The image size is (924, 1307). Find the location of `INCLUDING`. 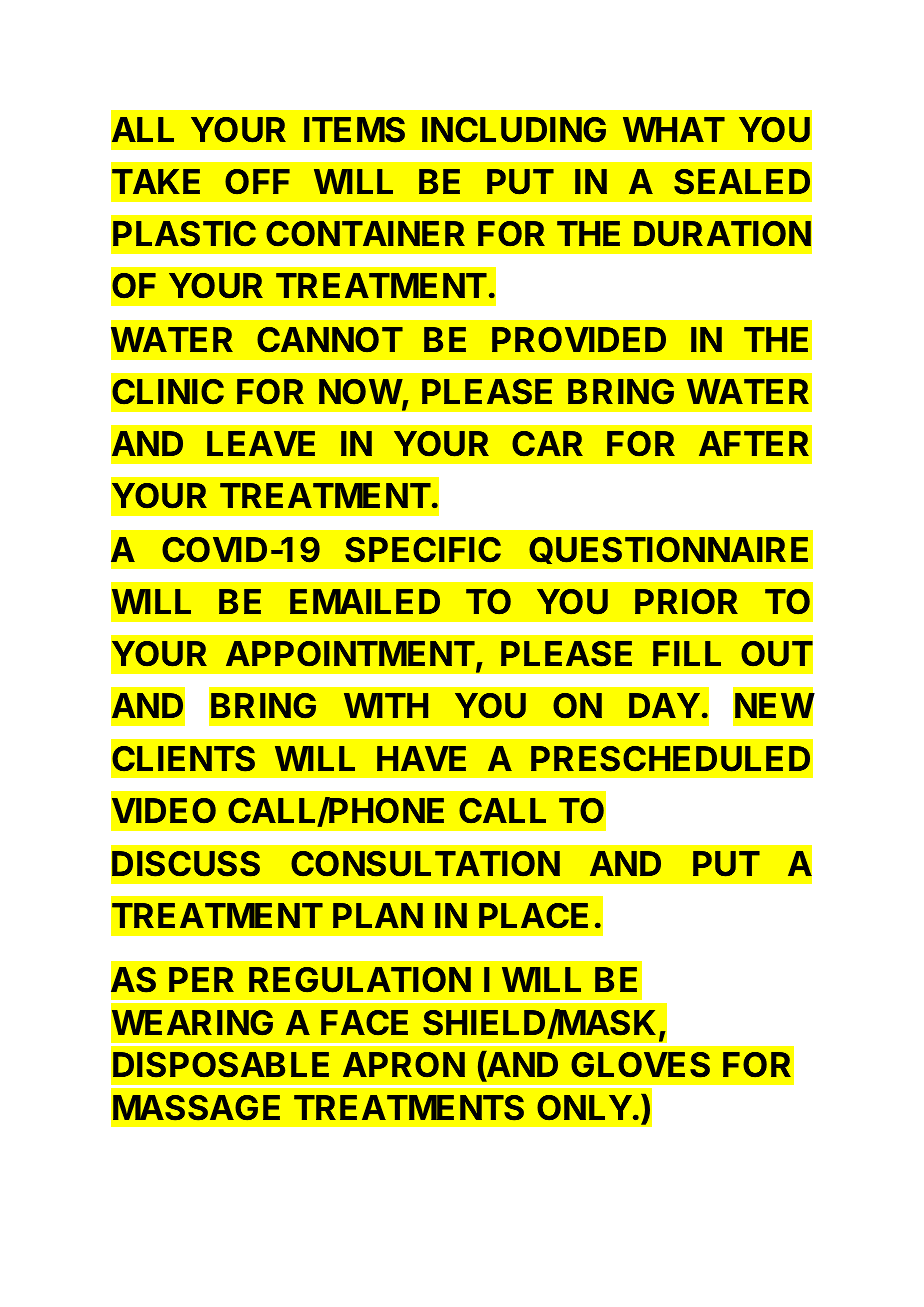

INCLUDING is located at coordinates (514, 130).
